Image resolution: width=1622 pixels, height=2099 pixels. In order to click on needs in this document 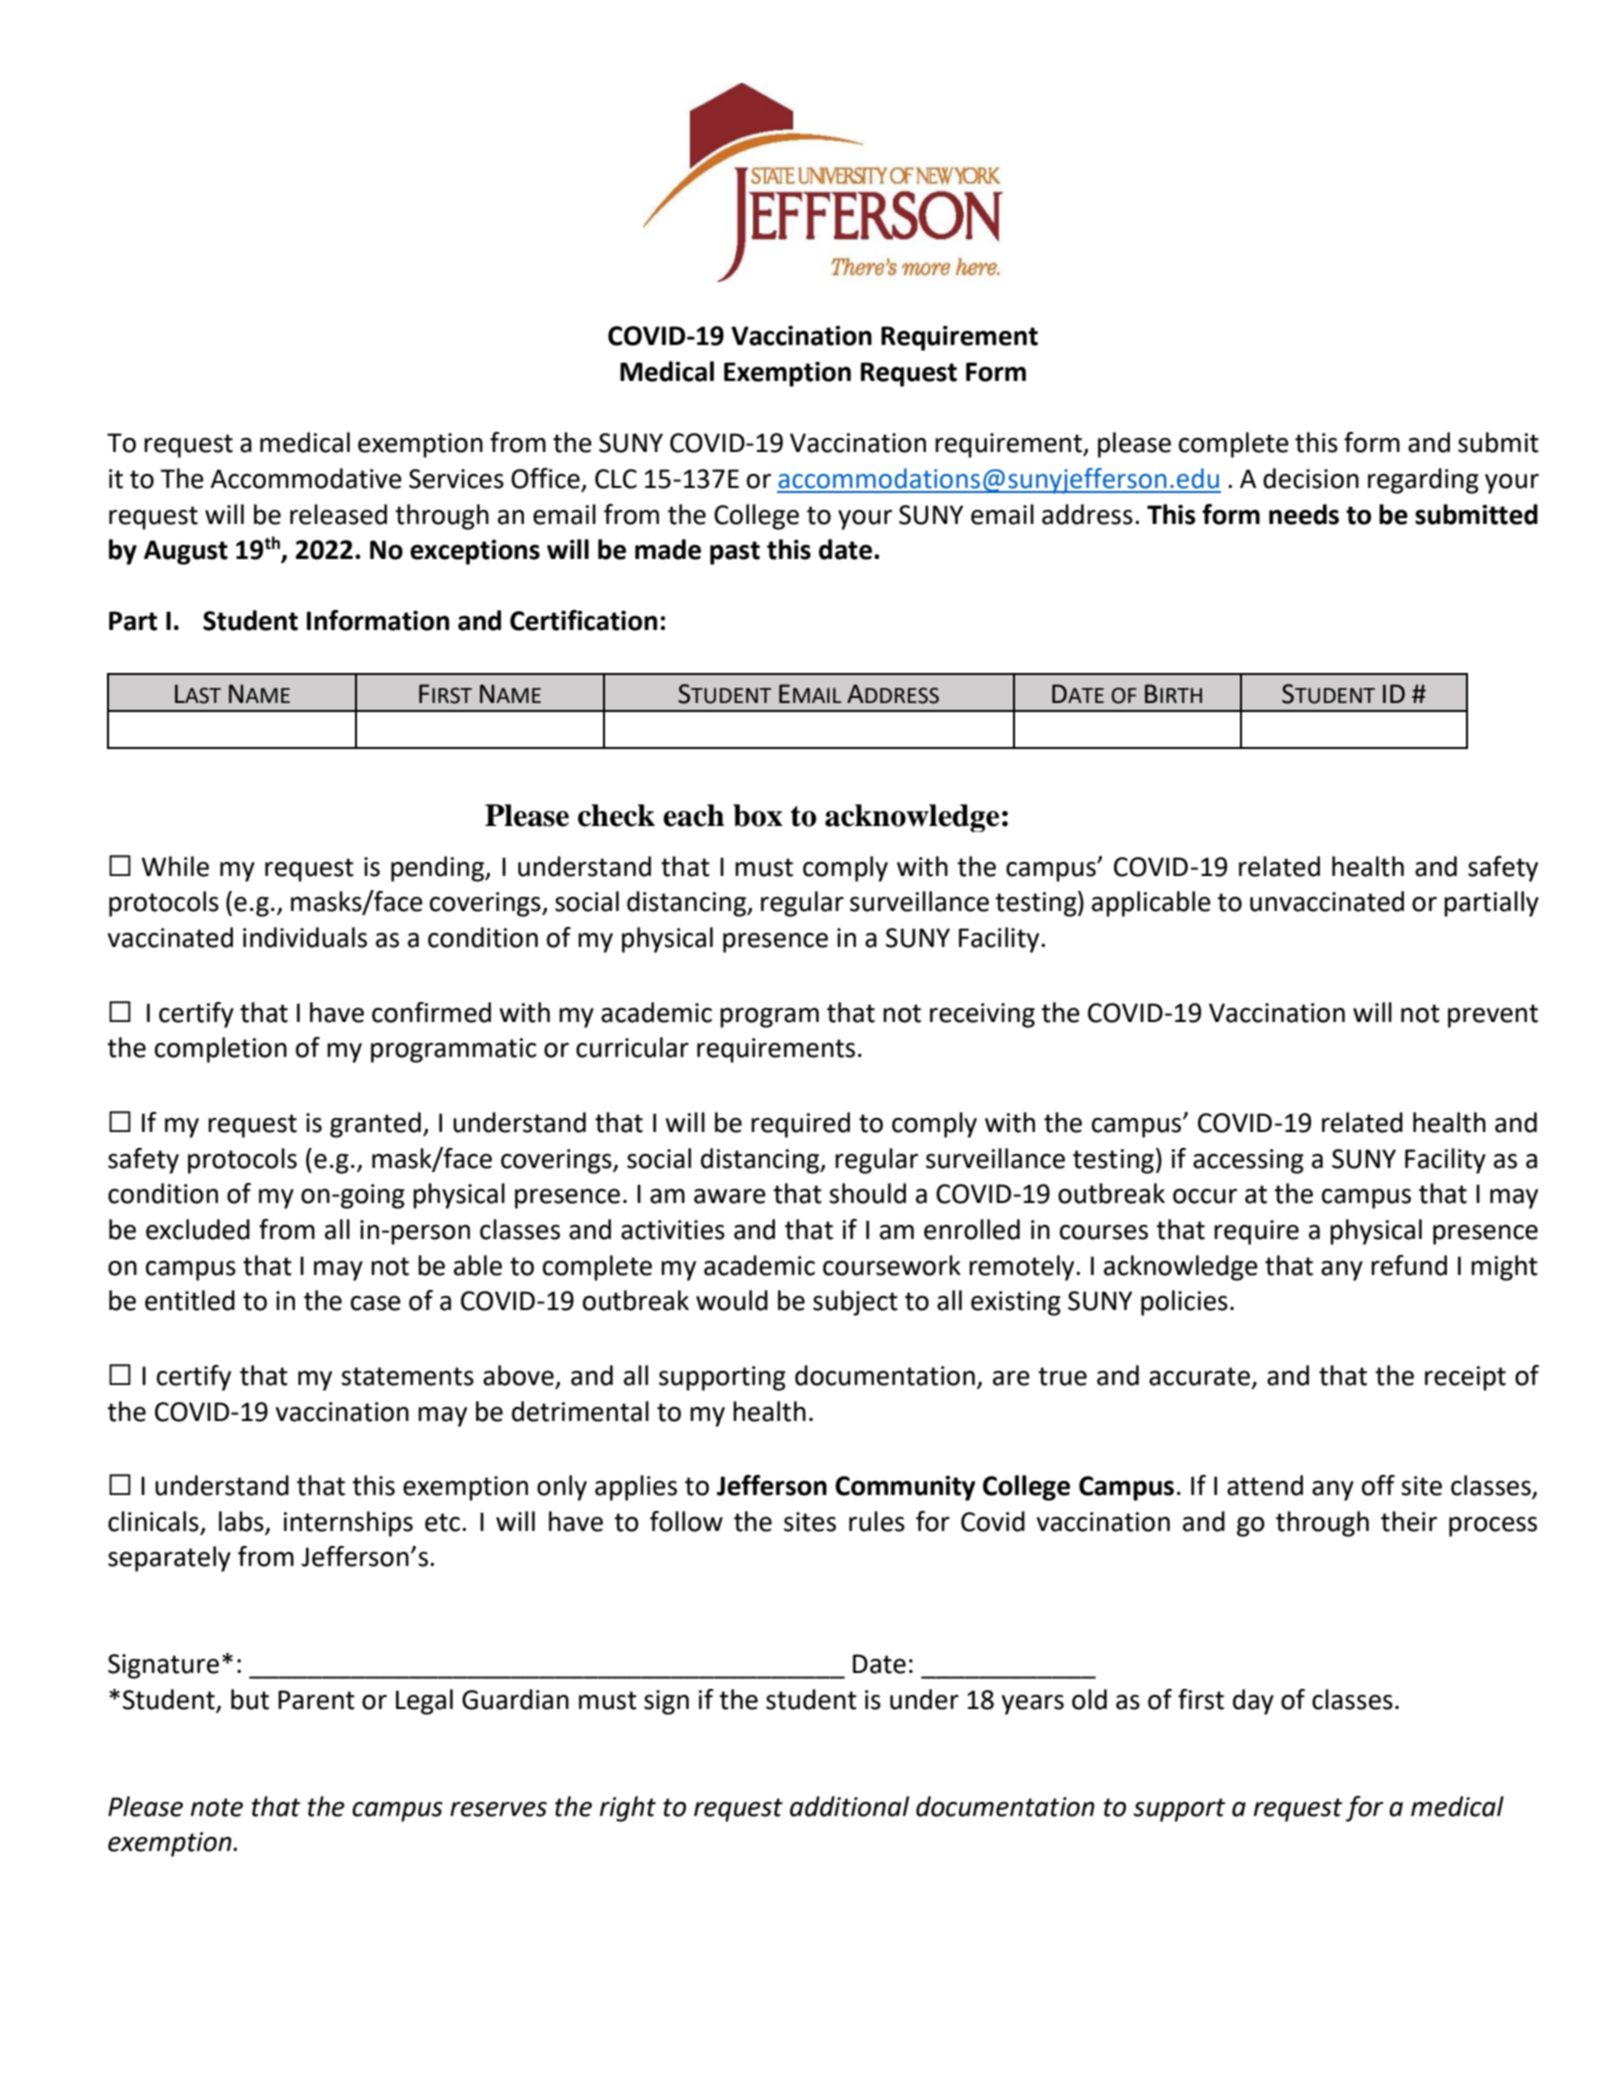, I will do `click(1304, 514)`.
